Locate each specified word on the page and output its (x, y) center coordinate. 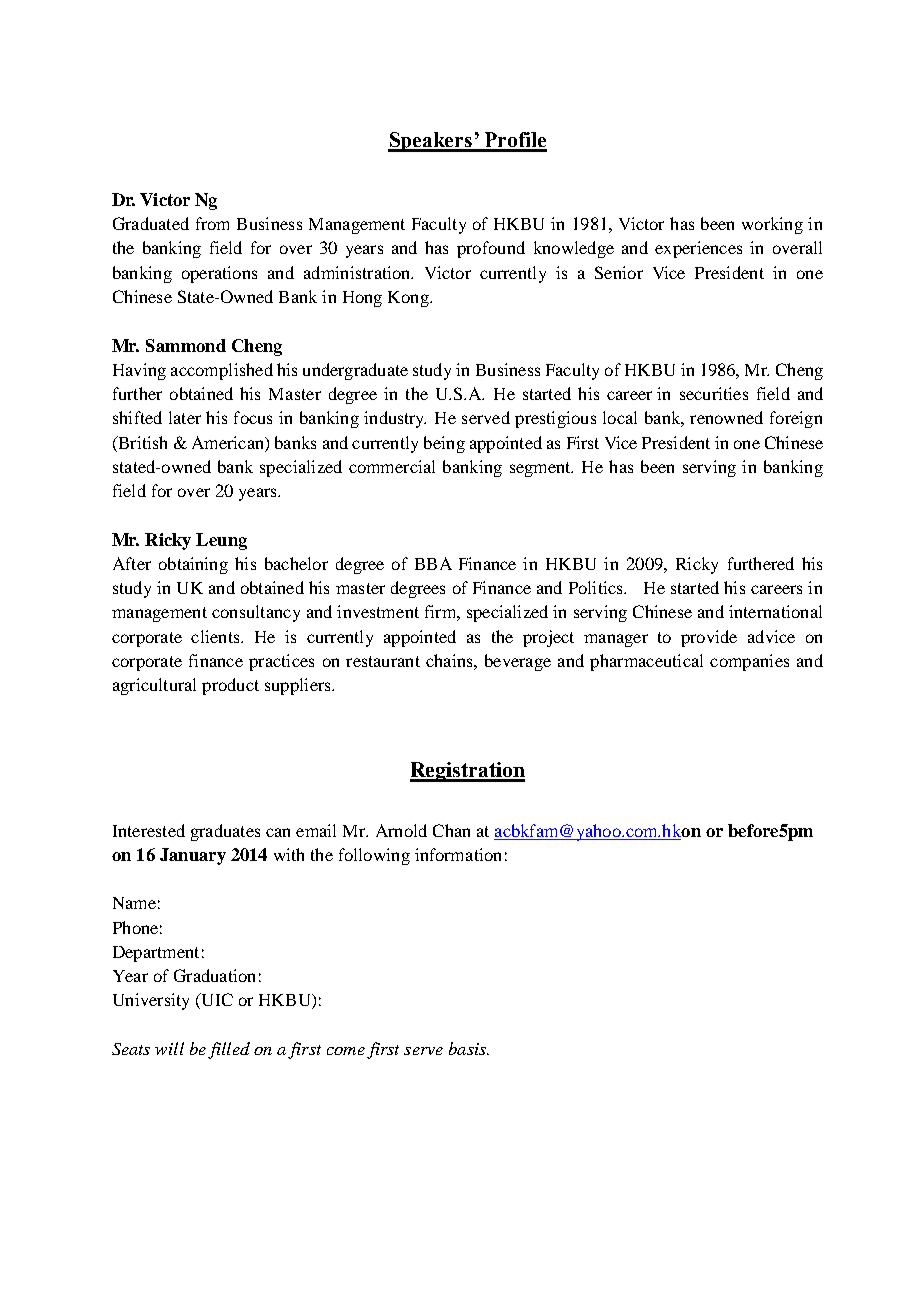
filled (229, 1050)
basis (469, 1048)
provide (709, 638)
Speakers (431, 142)
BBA (433, 563)
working (772, 225)
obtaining (193, 565)
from (212, 223)
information (458, 854)
